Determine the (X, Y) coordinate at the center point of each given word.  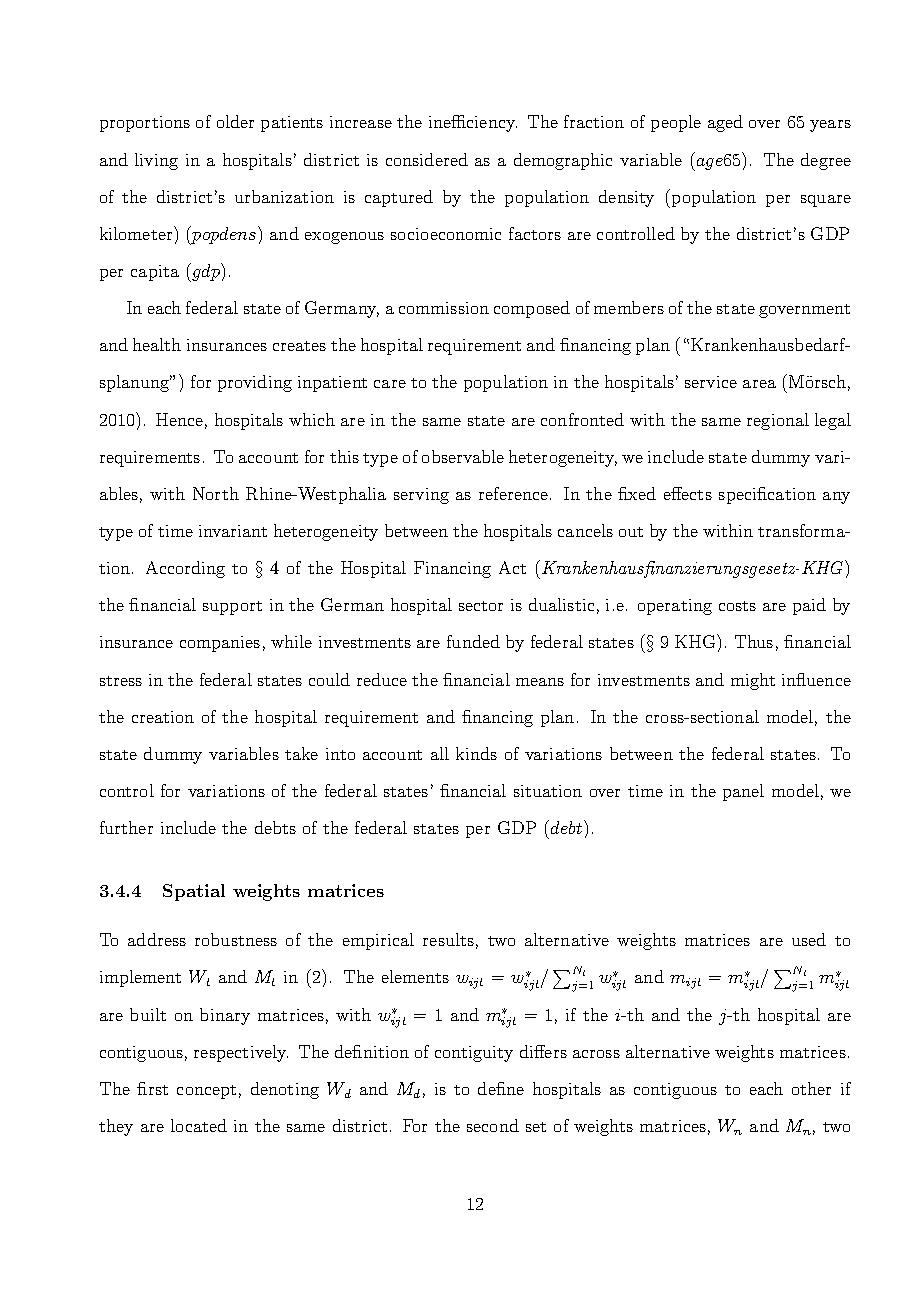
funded (473, 641)
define (501, 1088)
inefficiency (473, 123)
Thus (754, 641)
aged (725, 123)
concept (206, 1092)
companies (220, 644)
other (811, 1088)
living (156, 161)
